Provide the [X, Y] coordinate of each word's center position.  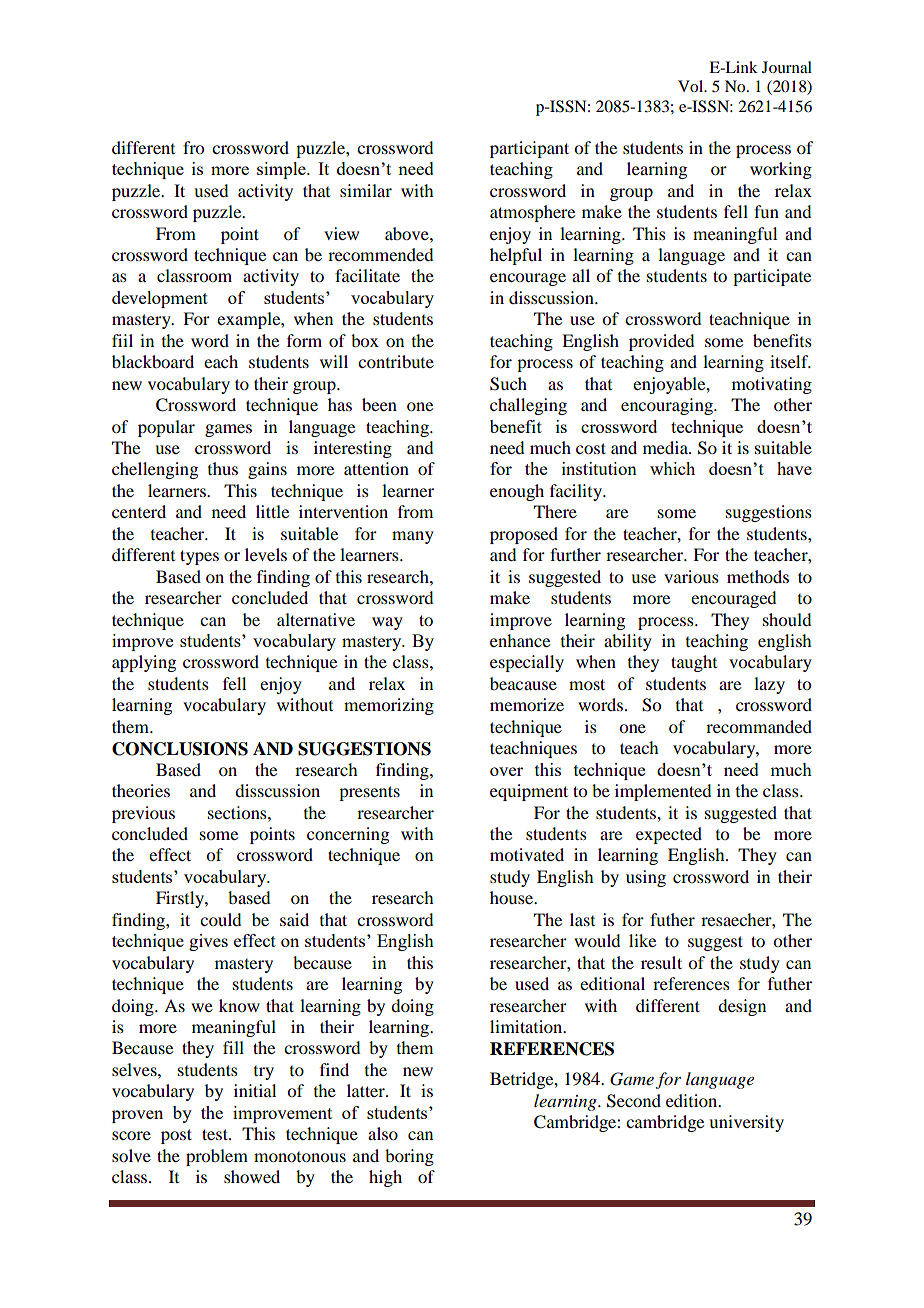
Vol [692, 86]
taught [694, 663]
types [199, 557]
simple [282, 170]
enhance [520, 640]
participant [529, 149]
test [216, 1134]
